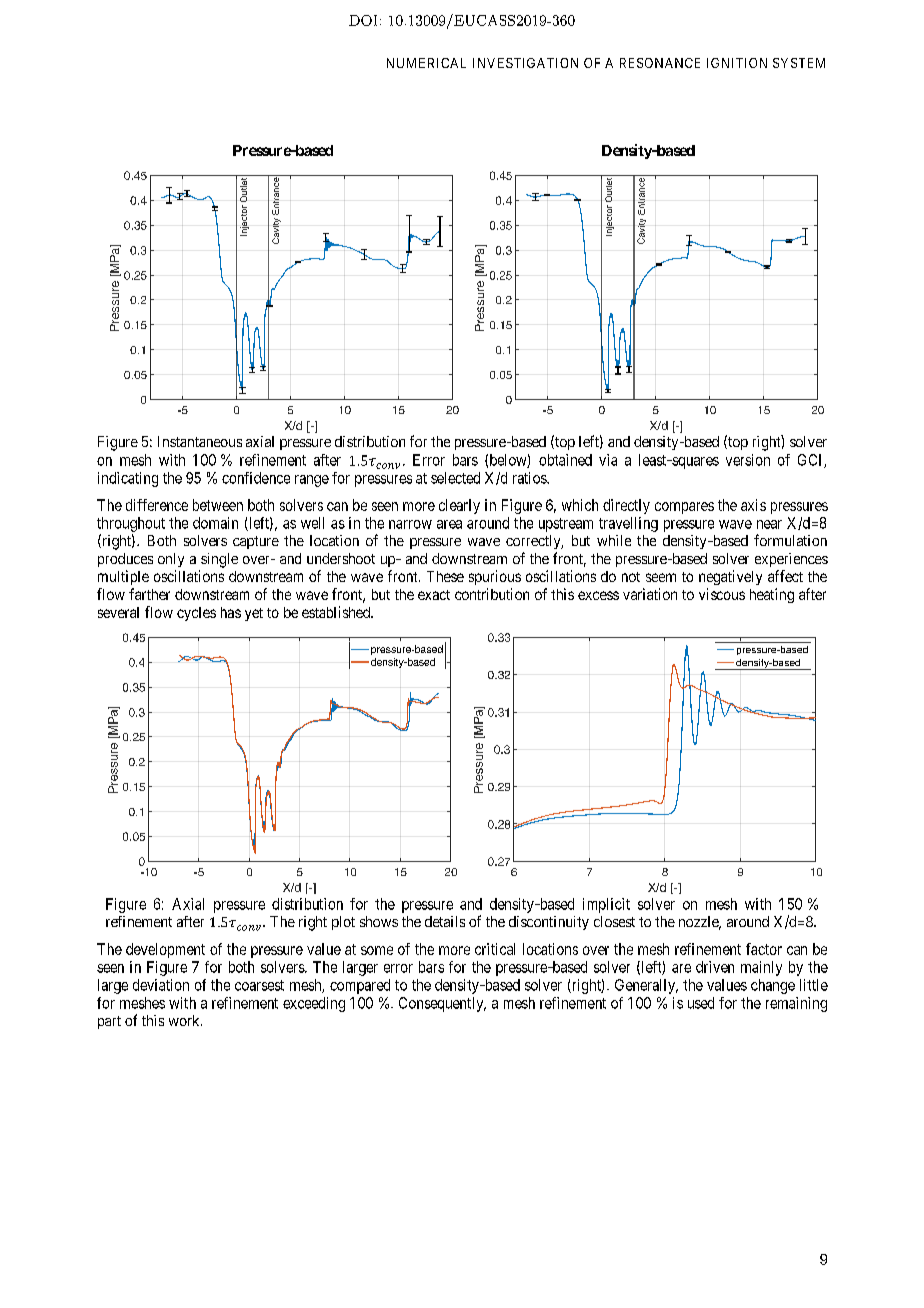 The width and height of the image is (924, 1308). Describe the element at coordinates (737, 63) in the image. I see `IGNITION` at that location.
